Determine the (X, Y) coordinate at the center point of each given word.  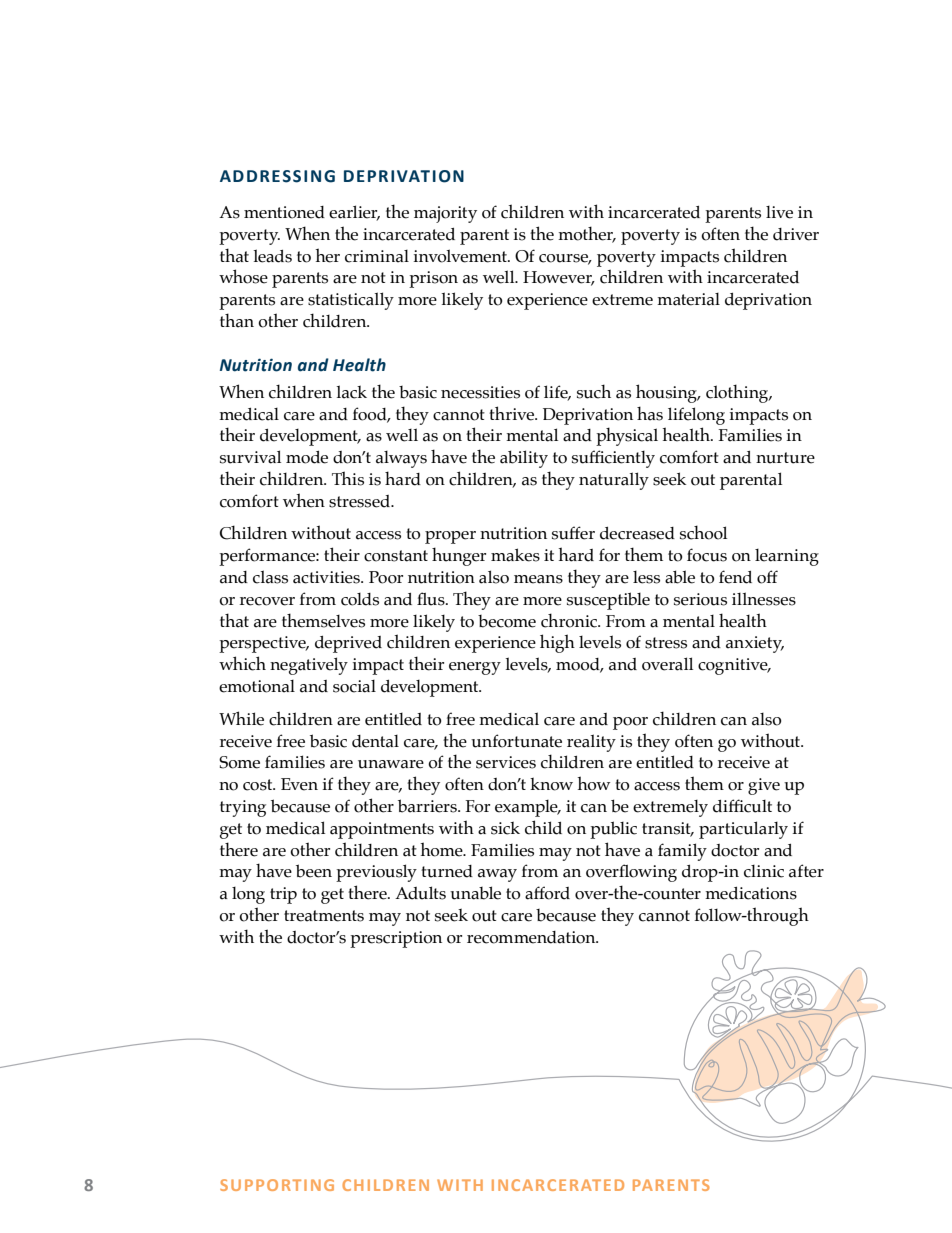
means (538, 579)
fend (735, 577)
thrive (513, 413)
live (779, 212)
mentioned (284, 212)
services (506, 762)
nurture (785, 458)
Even (299, 784)
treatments (324, 916)
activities (327, 577)
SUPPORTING (277, 1185)
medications (751, 893)
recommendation (532, 937)
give (764, 786)
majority (445, 214)
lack (351, 392)
